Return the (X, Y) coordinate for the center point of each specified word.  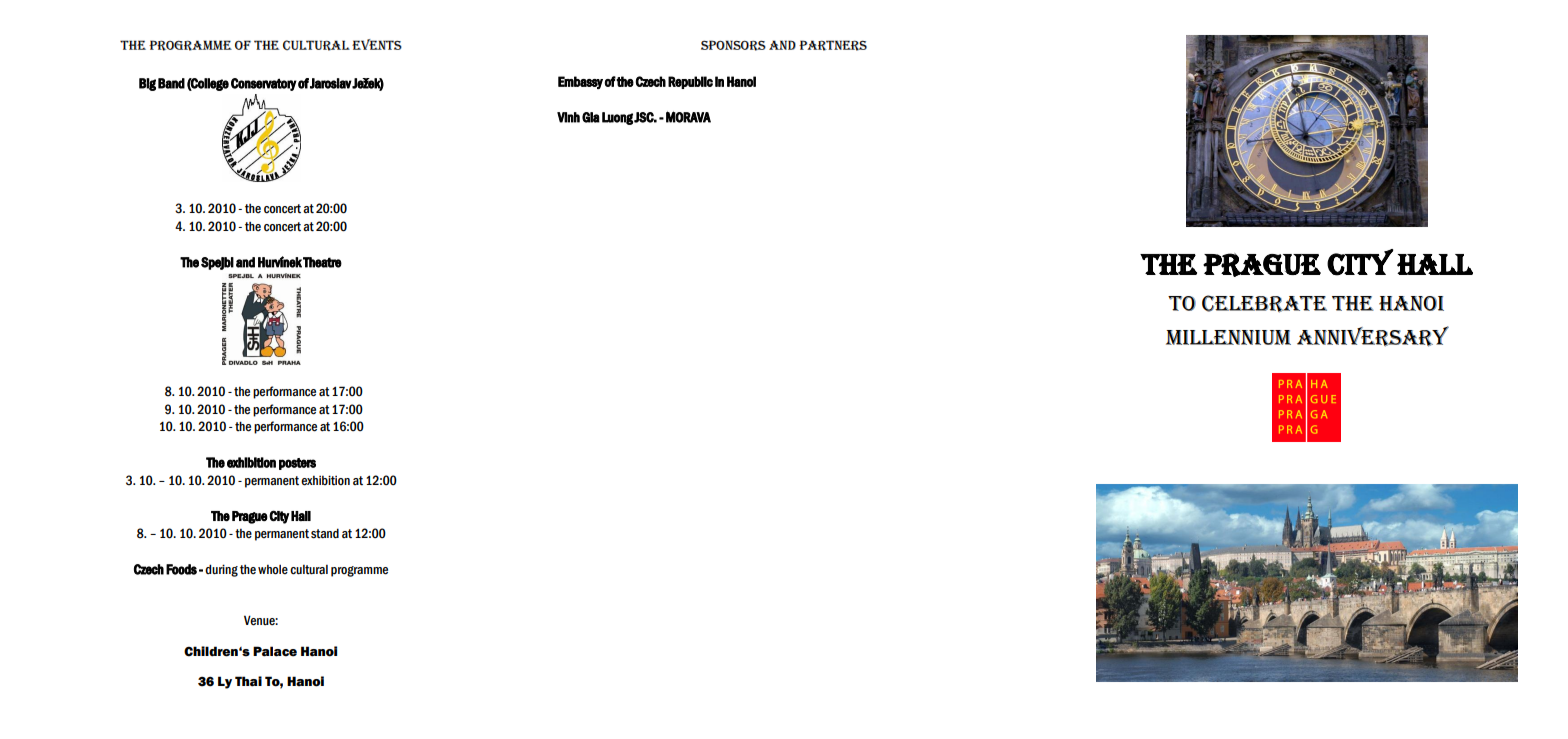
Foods (181, 569)
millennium (1228, 337)
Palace (275, 651)
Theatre (322, 262)
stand (325, 533)
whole (273, 570)
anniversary (1373, 336)
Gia (591, 117)
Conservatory (264, 84)
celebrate (1264, 304)
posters (297, 464)
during (221, 570)
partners (833, 45)
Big (147, 84)
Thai (248, 681)
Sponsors (733, 45)
